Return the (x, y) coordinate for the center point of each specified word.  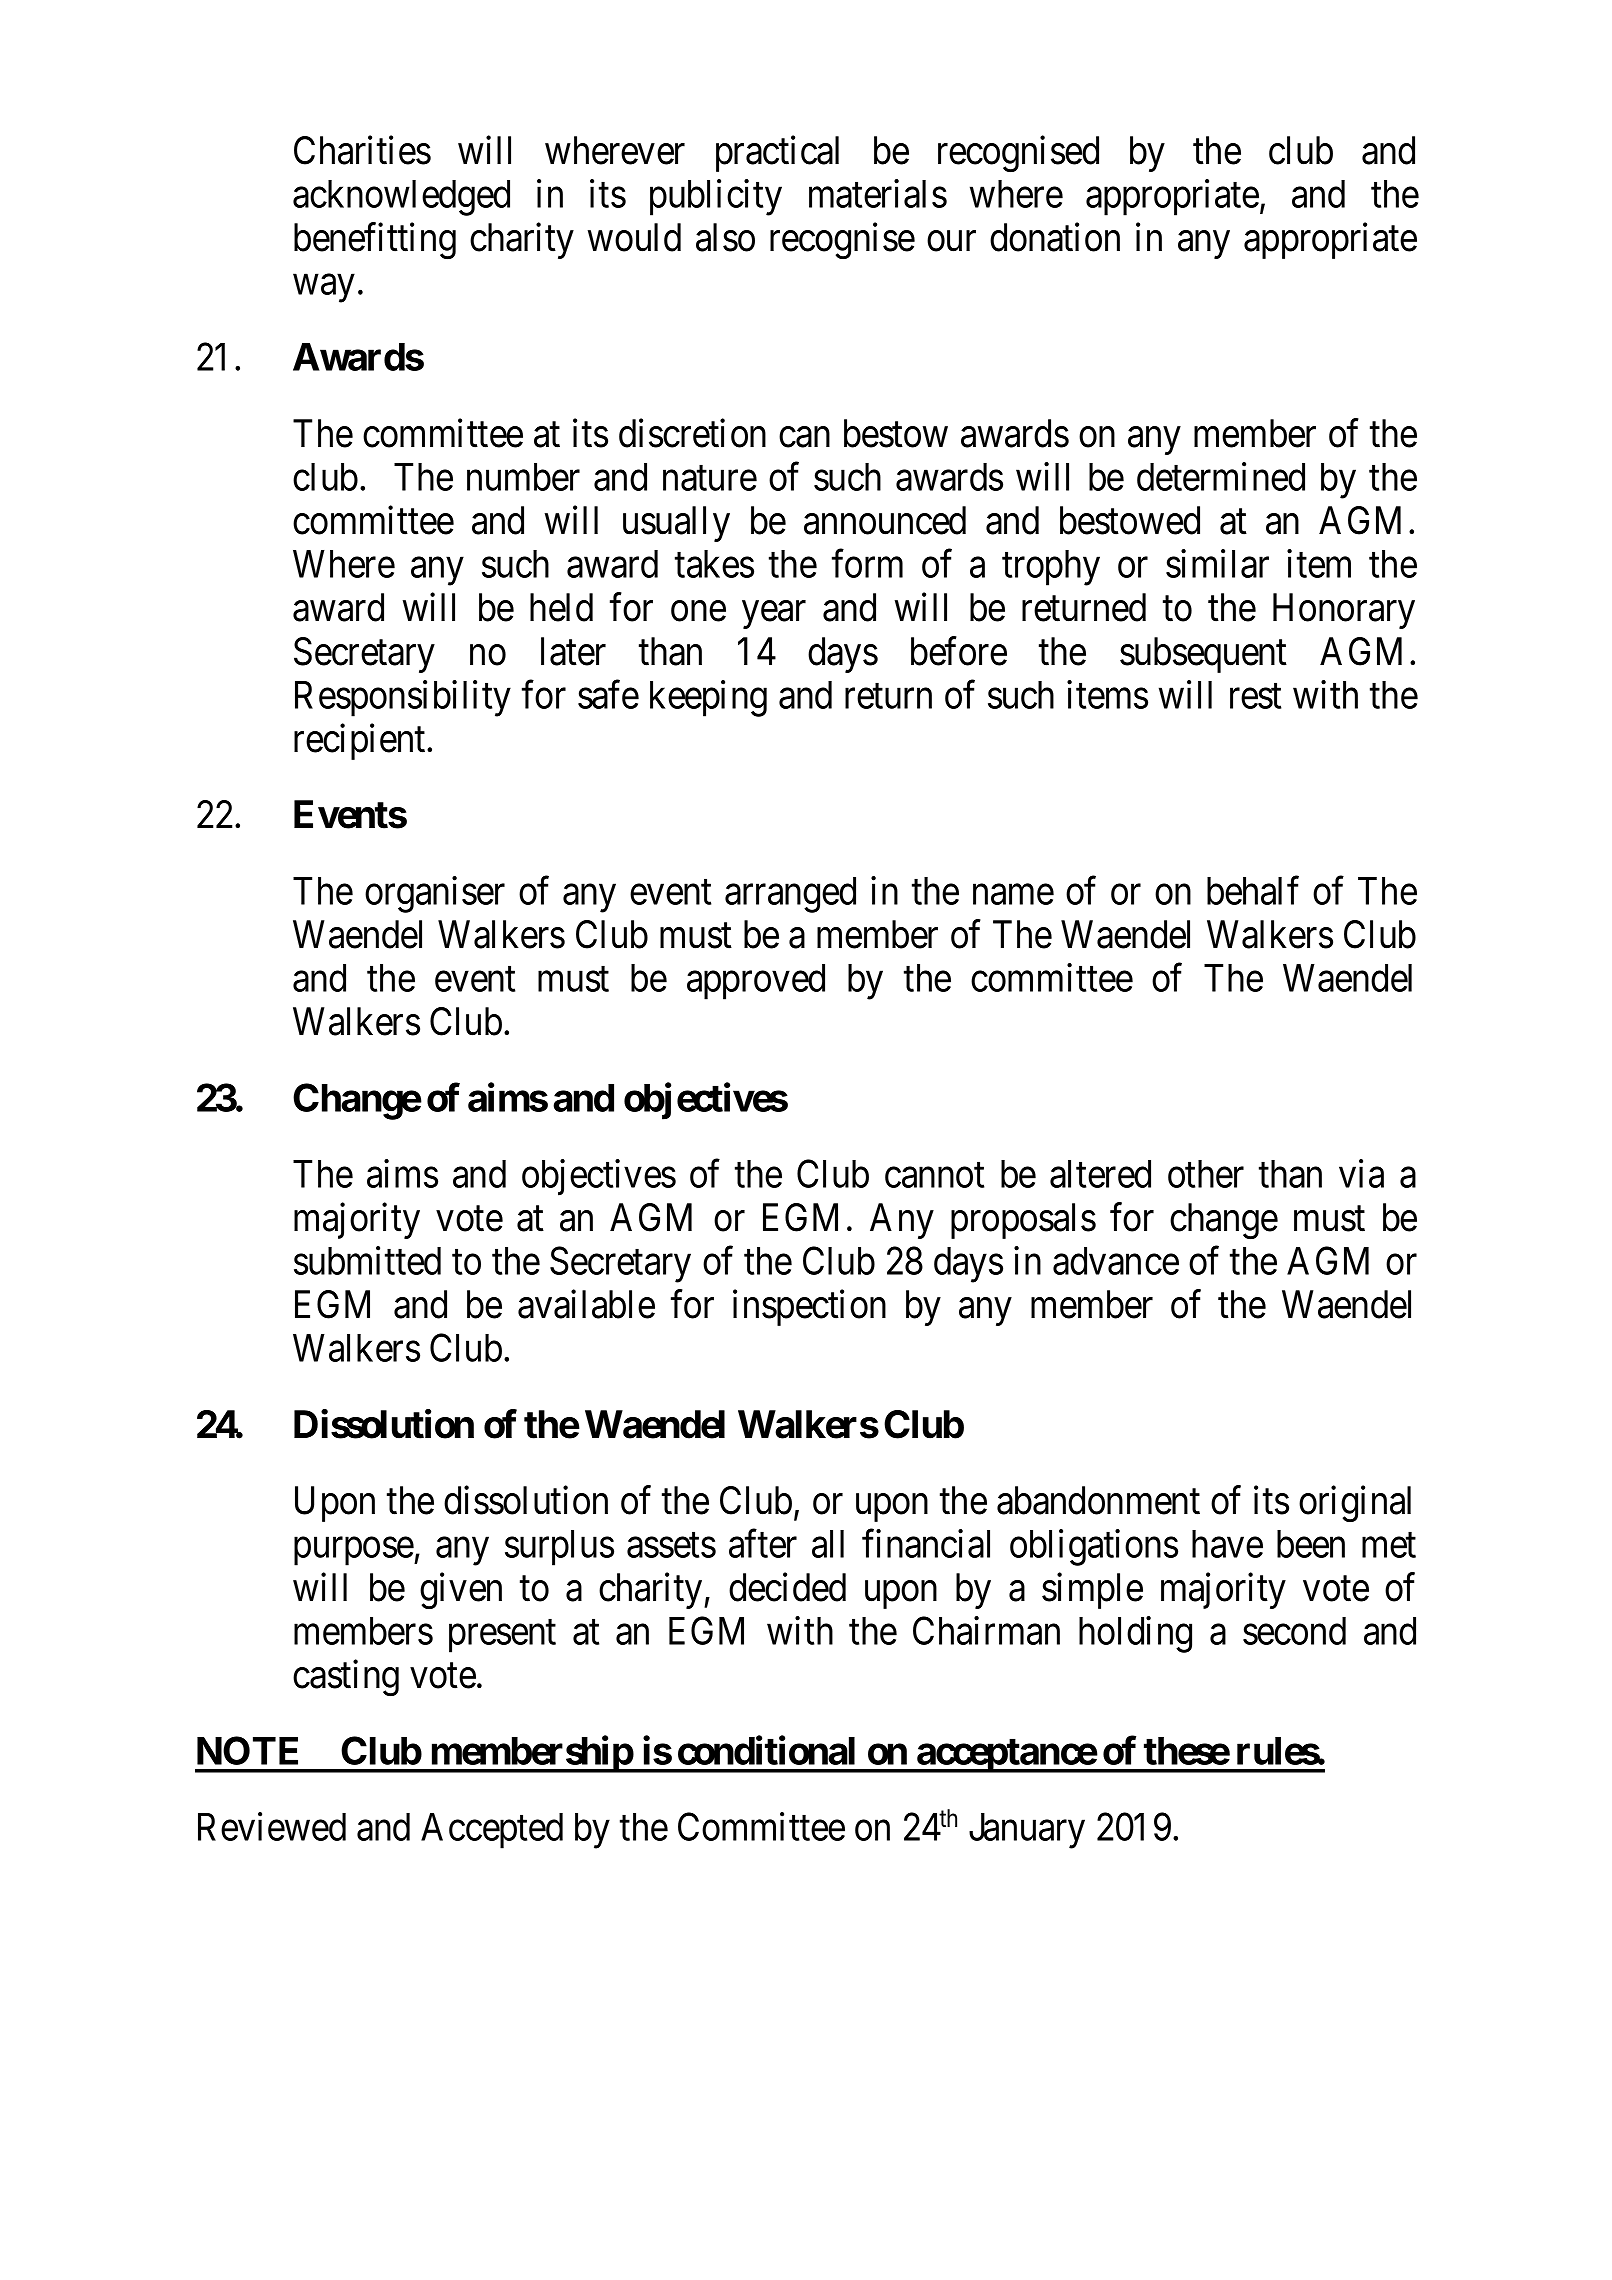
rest (1255, 696)
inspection (809, 1308)
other (1206, 1174)
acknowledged (401, 198)
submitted (367, 1260)
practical (777, 154)
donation (1055, 237)
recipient (361, 742)
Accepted (492, 1831)
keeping (708, 698)
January (1027, 1831)
